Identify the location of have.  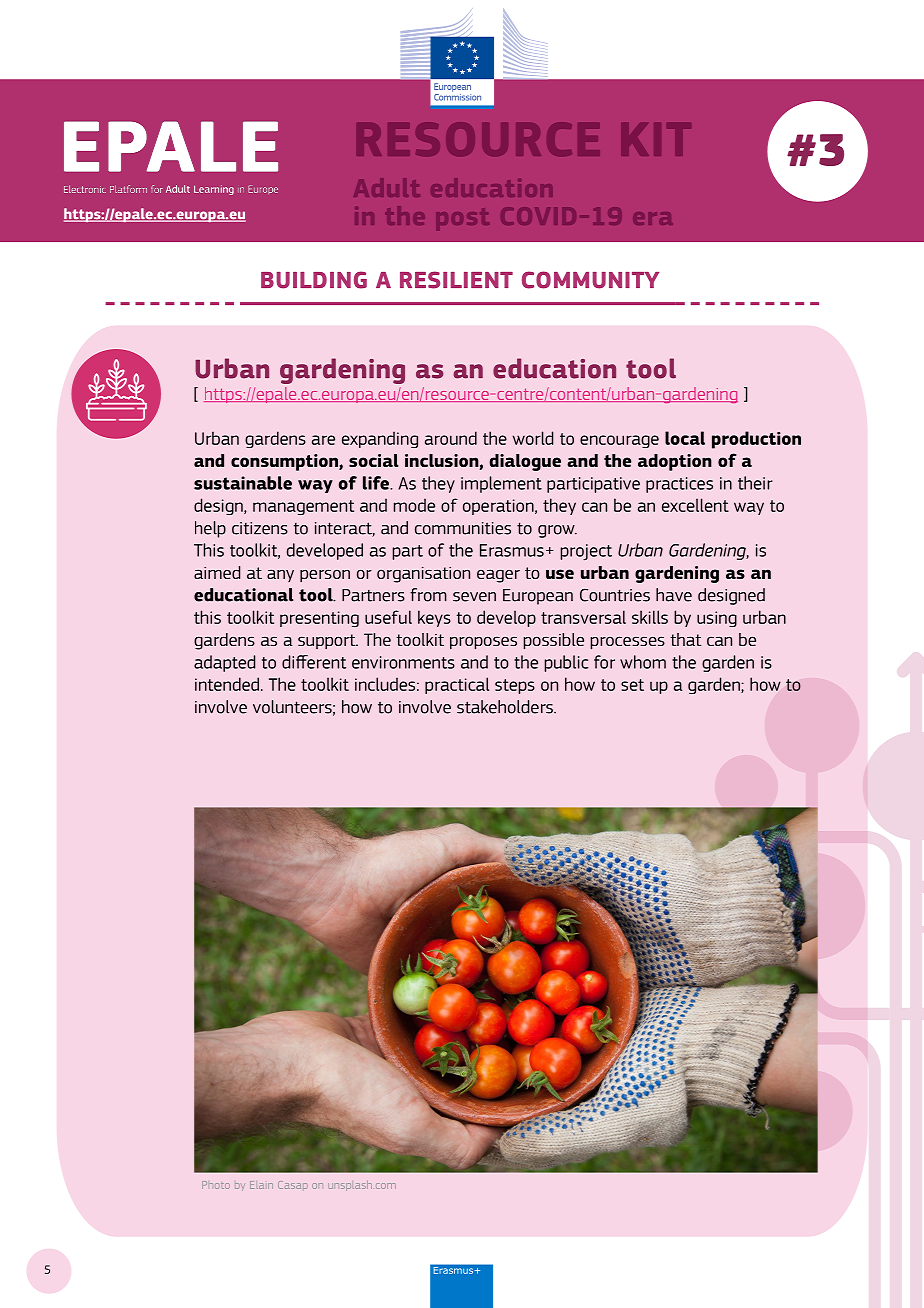
(674, 595).
